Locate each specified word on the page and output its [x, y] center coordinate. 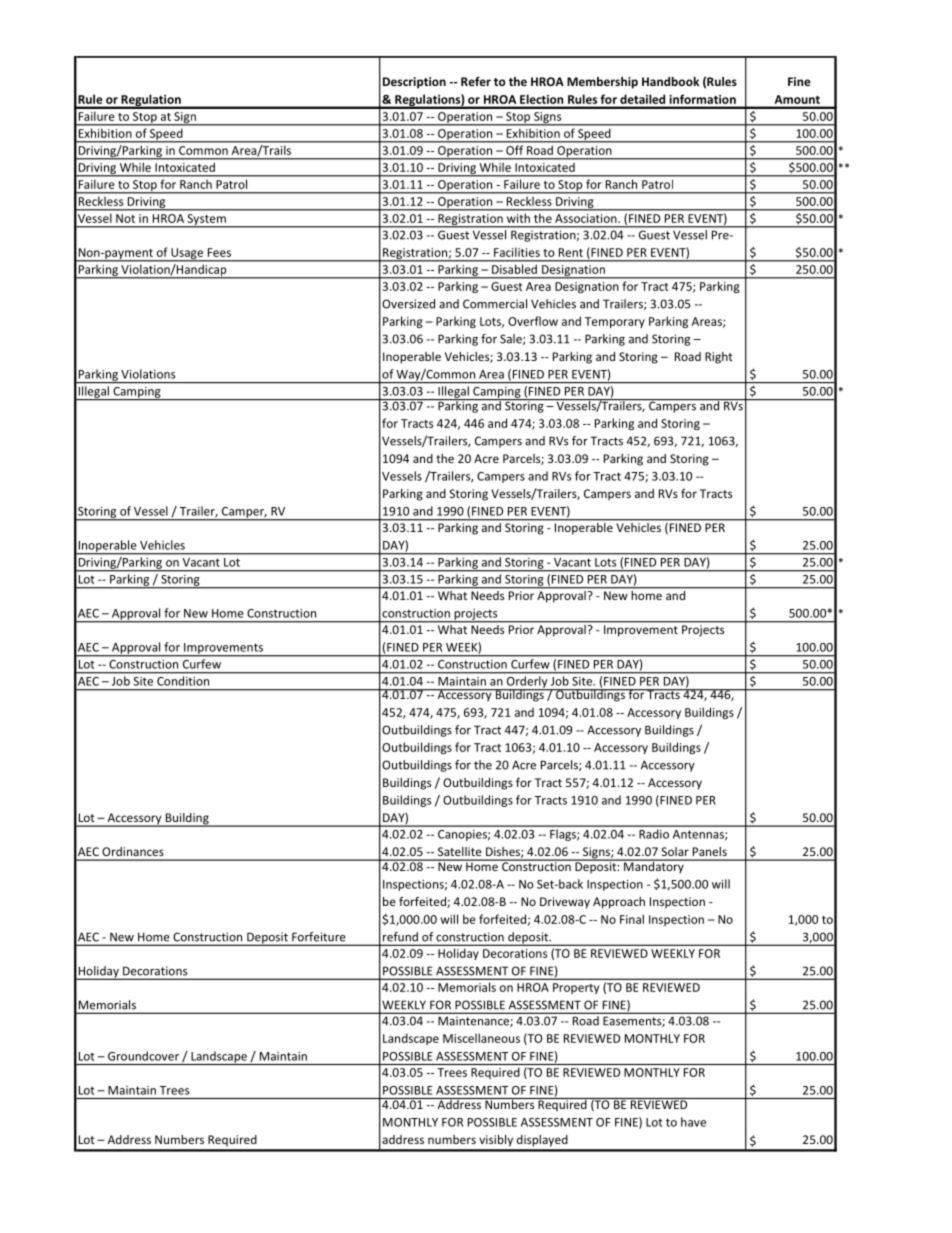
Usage [187, 255]
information [703, 99]
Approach [619, 903]
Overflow [533, 321]
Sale [512, 339]
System [206, 221]
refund [400, 937]
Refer [476, 81]
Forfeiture [318, 936]
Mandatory [654, 866]
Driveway [565, 903]
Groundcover [143, 1056]
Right [719, 358]
